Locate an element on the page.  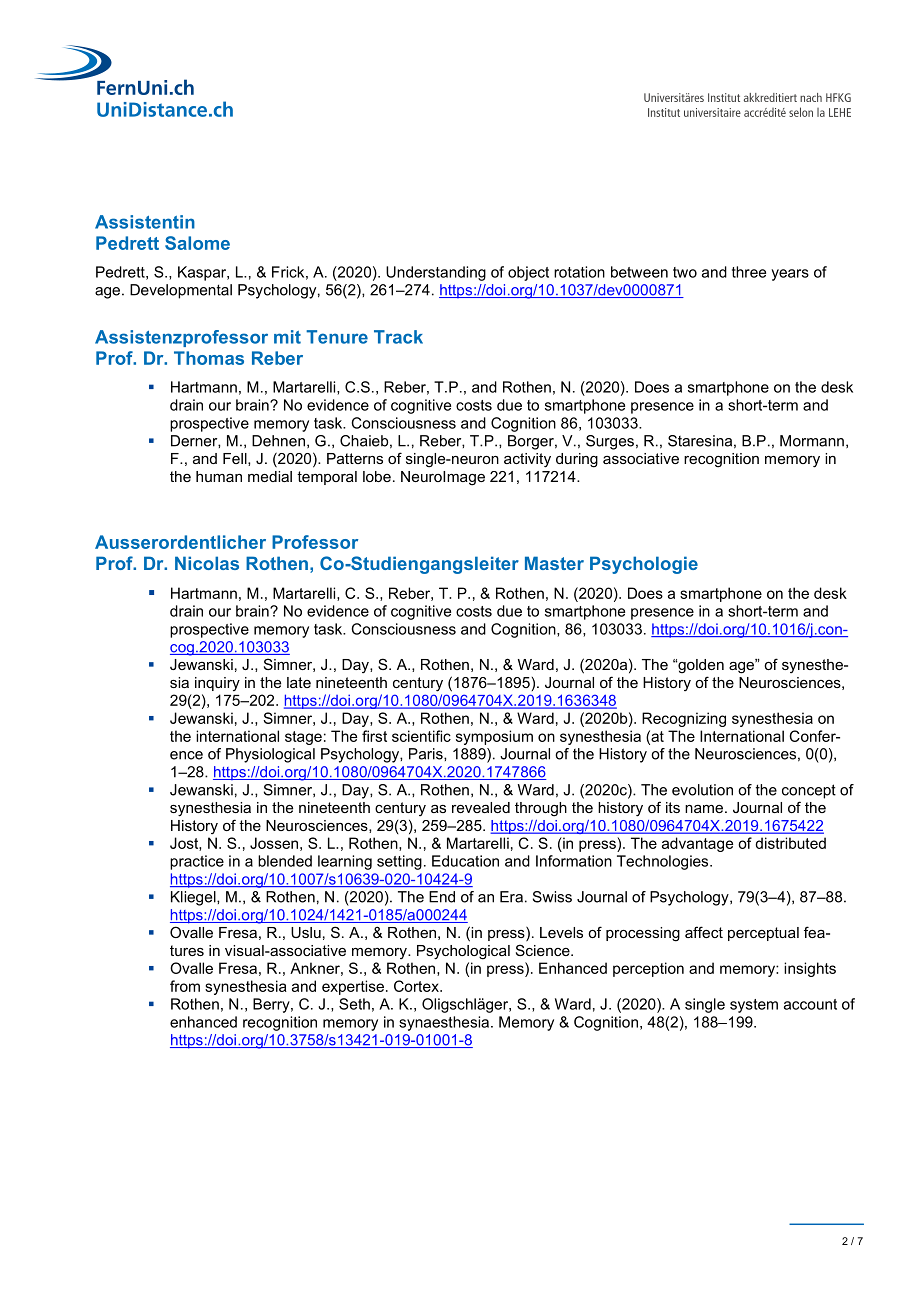
late is located at coordinates (299, 682).
